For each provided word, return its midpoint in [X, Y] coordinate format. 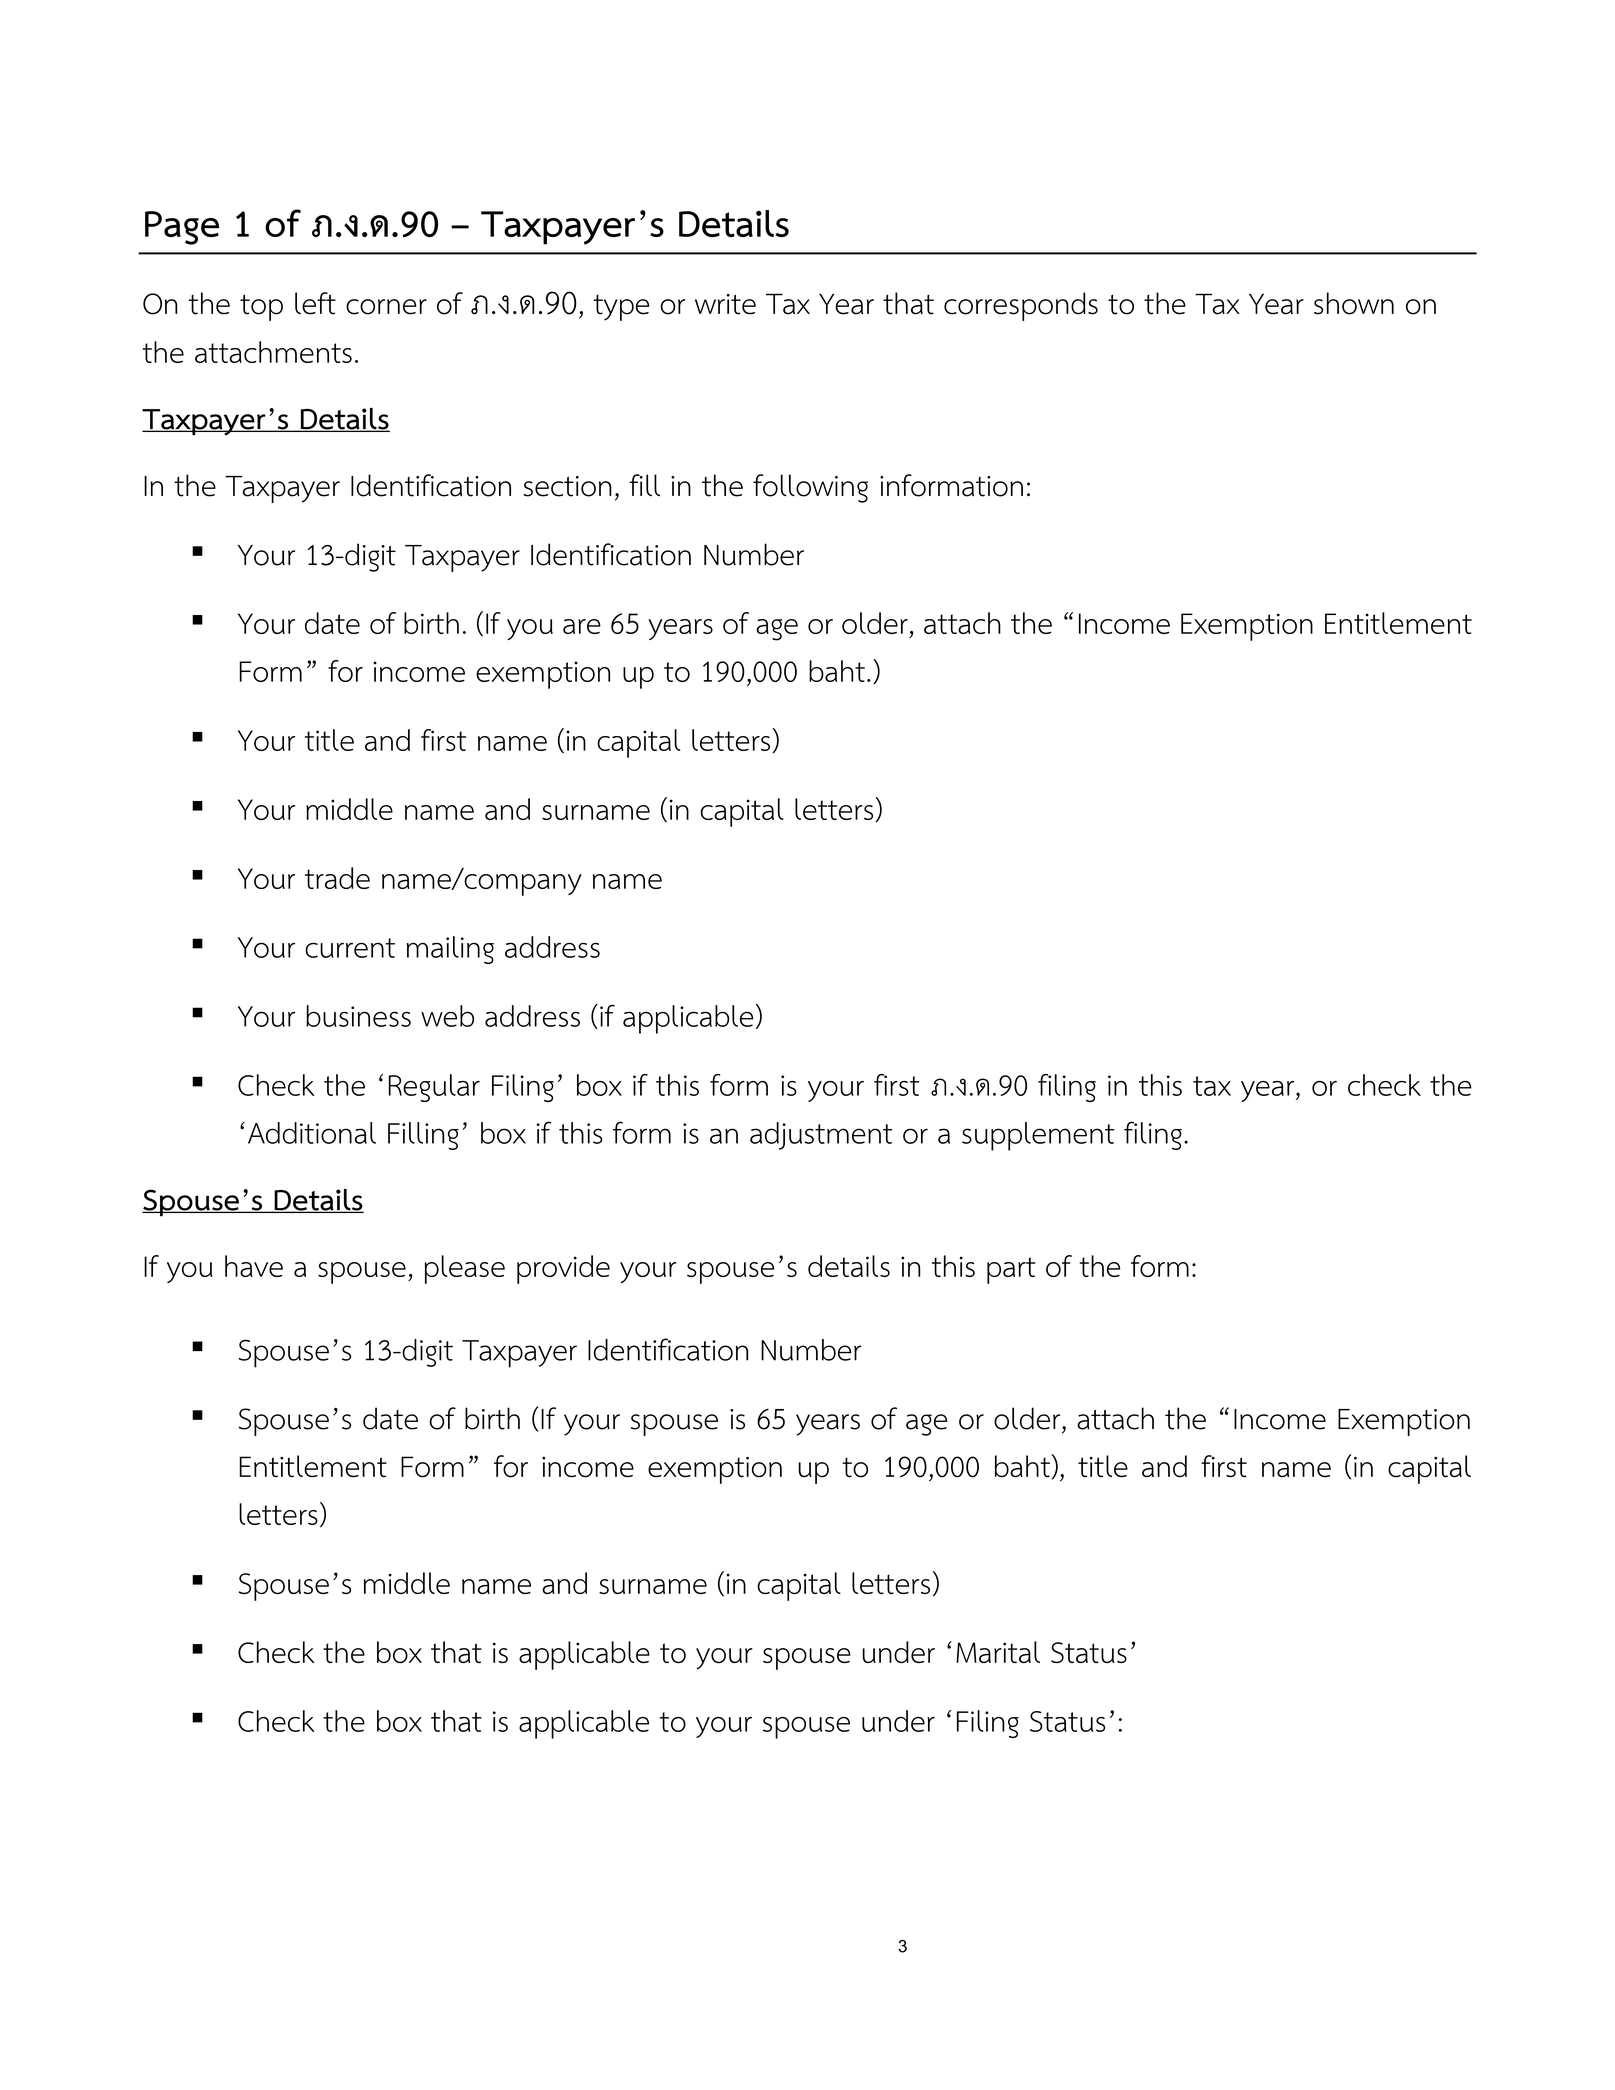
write [725, 304]
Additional [312, 1133]
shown [1354, 303]
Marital [998, 1652]
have [254, 1266]
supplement [1038, 1136]
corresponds [1021, 306]
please [465, 1269]
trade [337, 878]
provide [563, 1269]
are [582, 626]
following [810, 488]
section [568, 486]
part [1011, 1270]
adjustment [821, 1136]
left [315, 303]
